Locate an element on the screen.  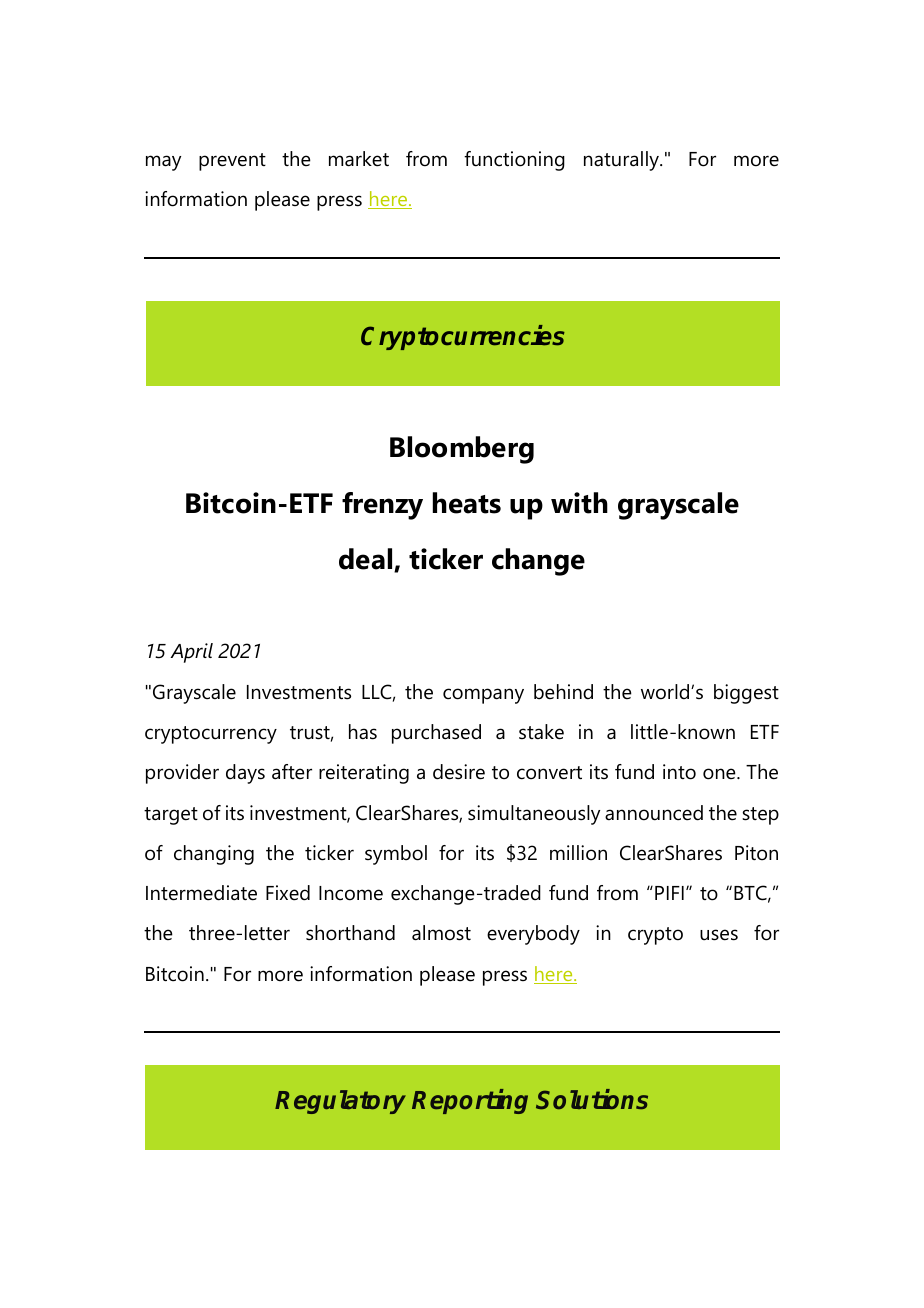
Solutions is located at coordinates (592, 1099).
